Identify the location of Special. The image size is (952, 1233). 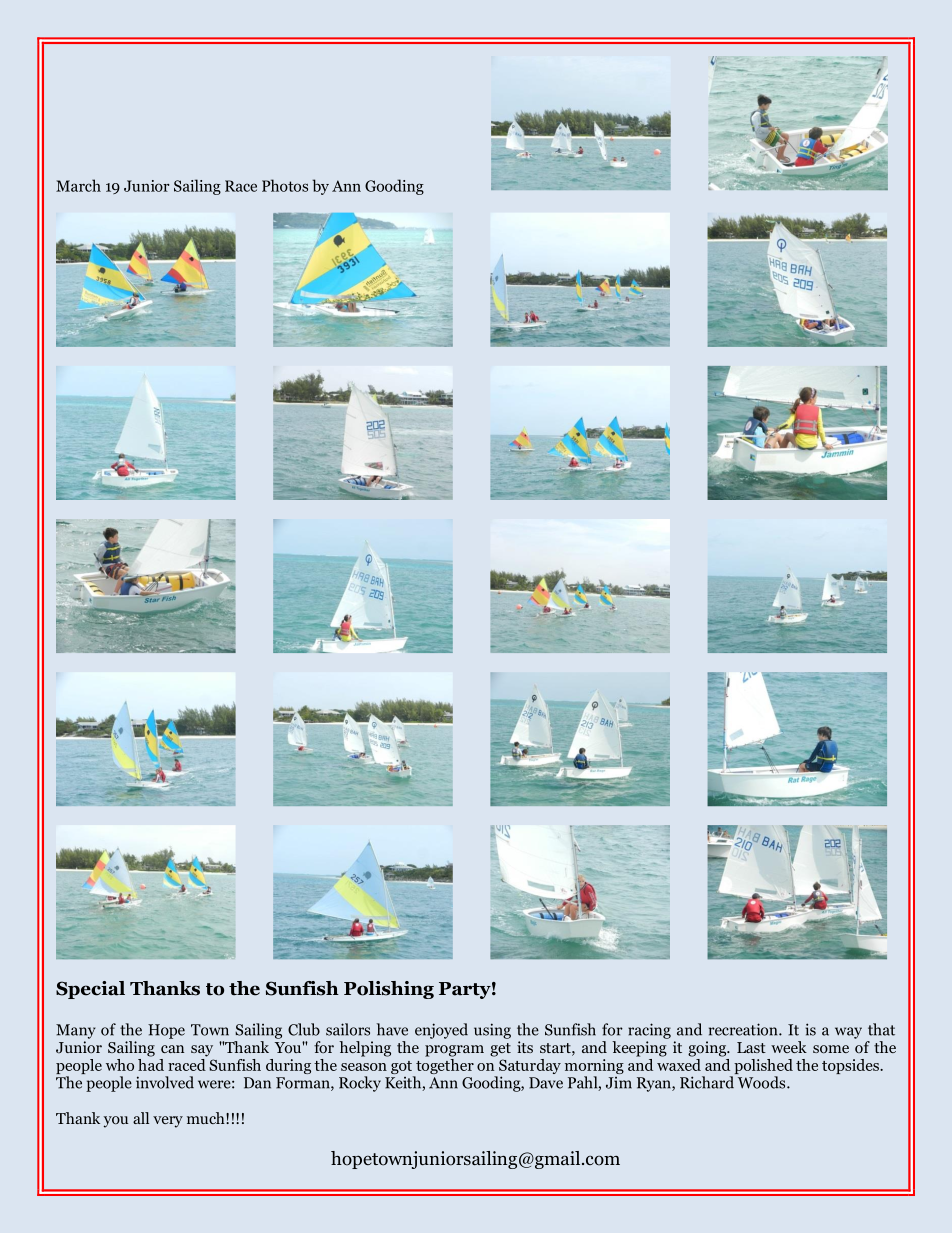
(90, 990).
